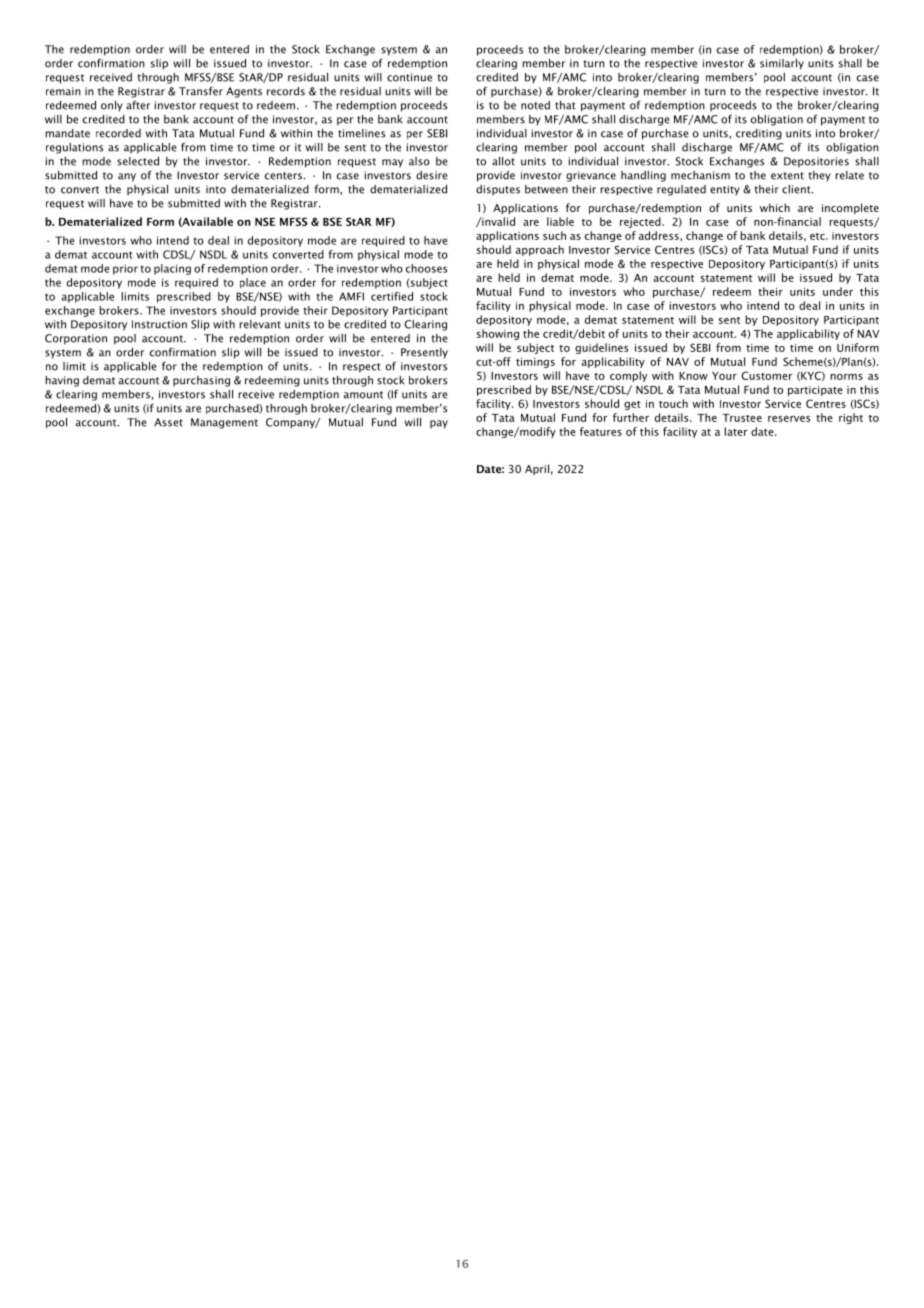 The height and width of the document is (1308, 924). What do you see at coordinates (168, 422) in the document?
I see `Asset` at bounding box center [168, 422].
